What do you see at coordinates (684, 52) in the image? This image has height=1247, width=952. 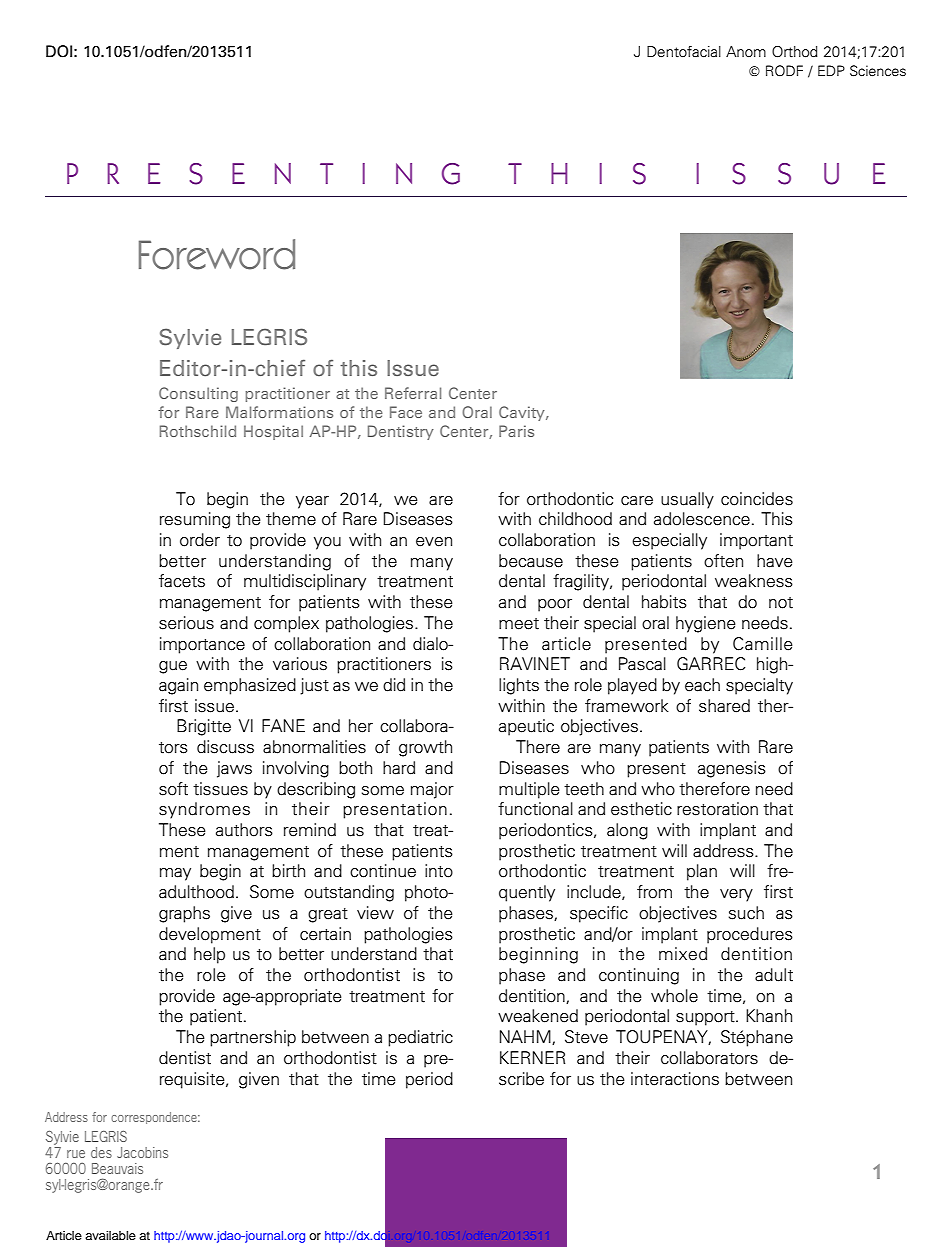 I see `Dentofacial` at bounding box center [684, 52].
